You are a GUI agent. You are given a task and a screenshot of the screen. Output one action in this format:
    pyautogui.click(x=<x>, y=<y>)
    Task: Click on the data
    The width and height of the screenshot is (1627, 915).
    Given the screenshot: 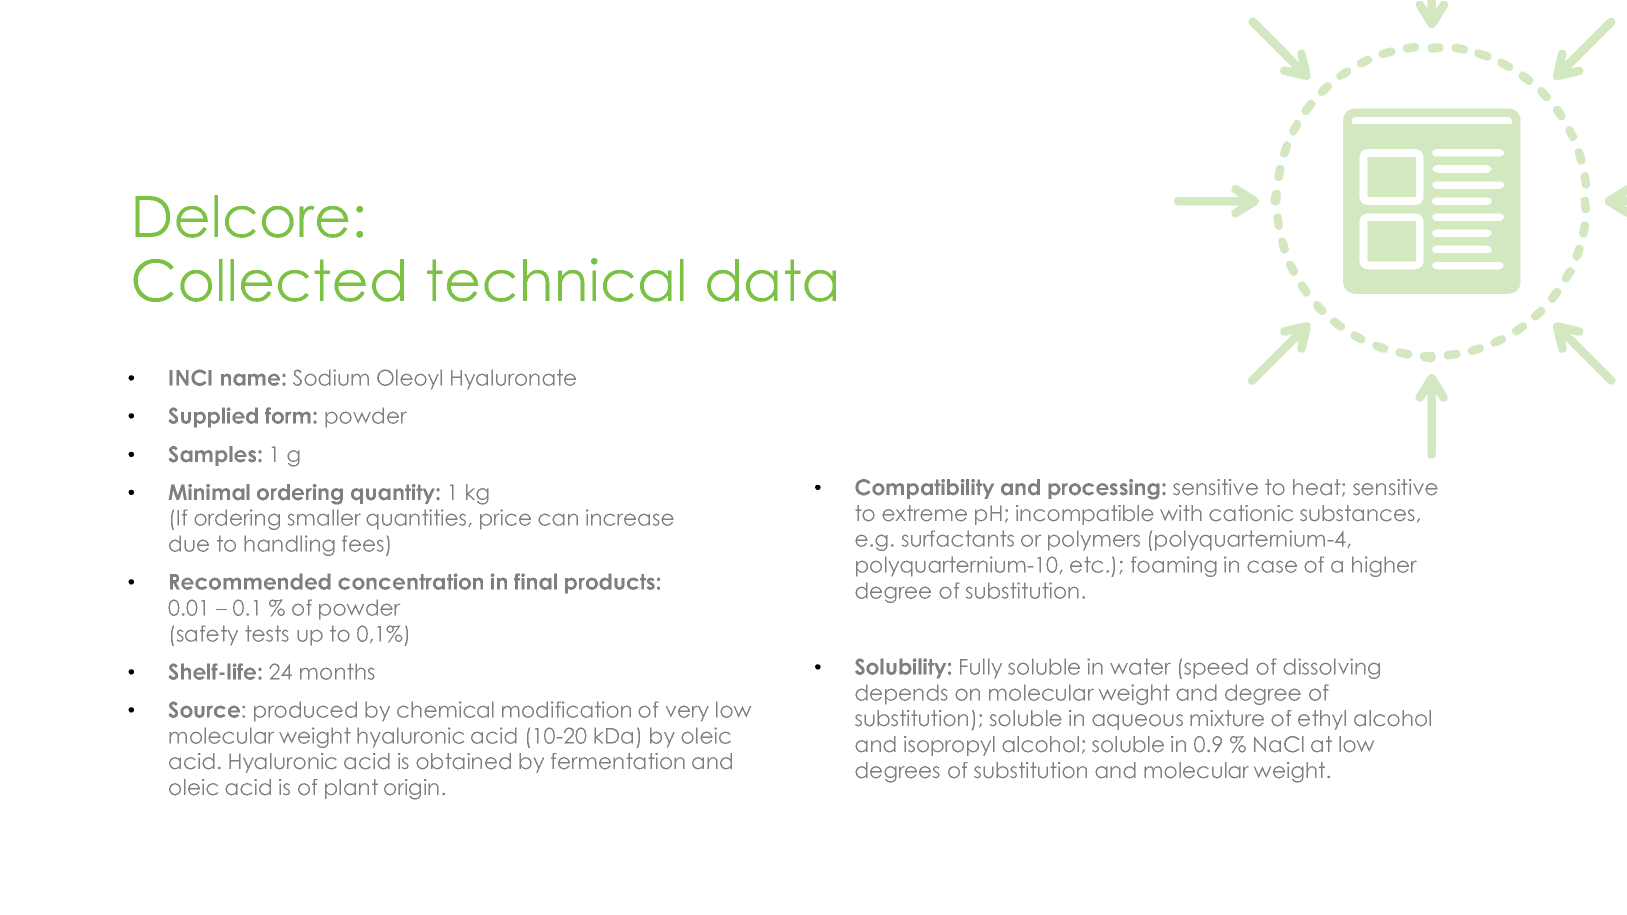 What is the action you would take?
    pyautogui.click(x=771, y=280)
